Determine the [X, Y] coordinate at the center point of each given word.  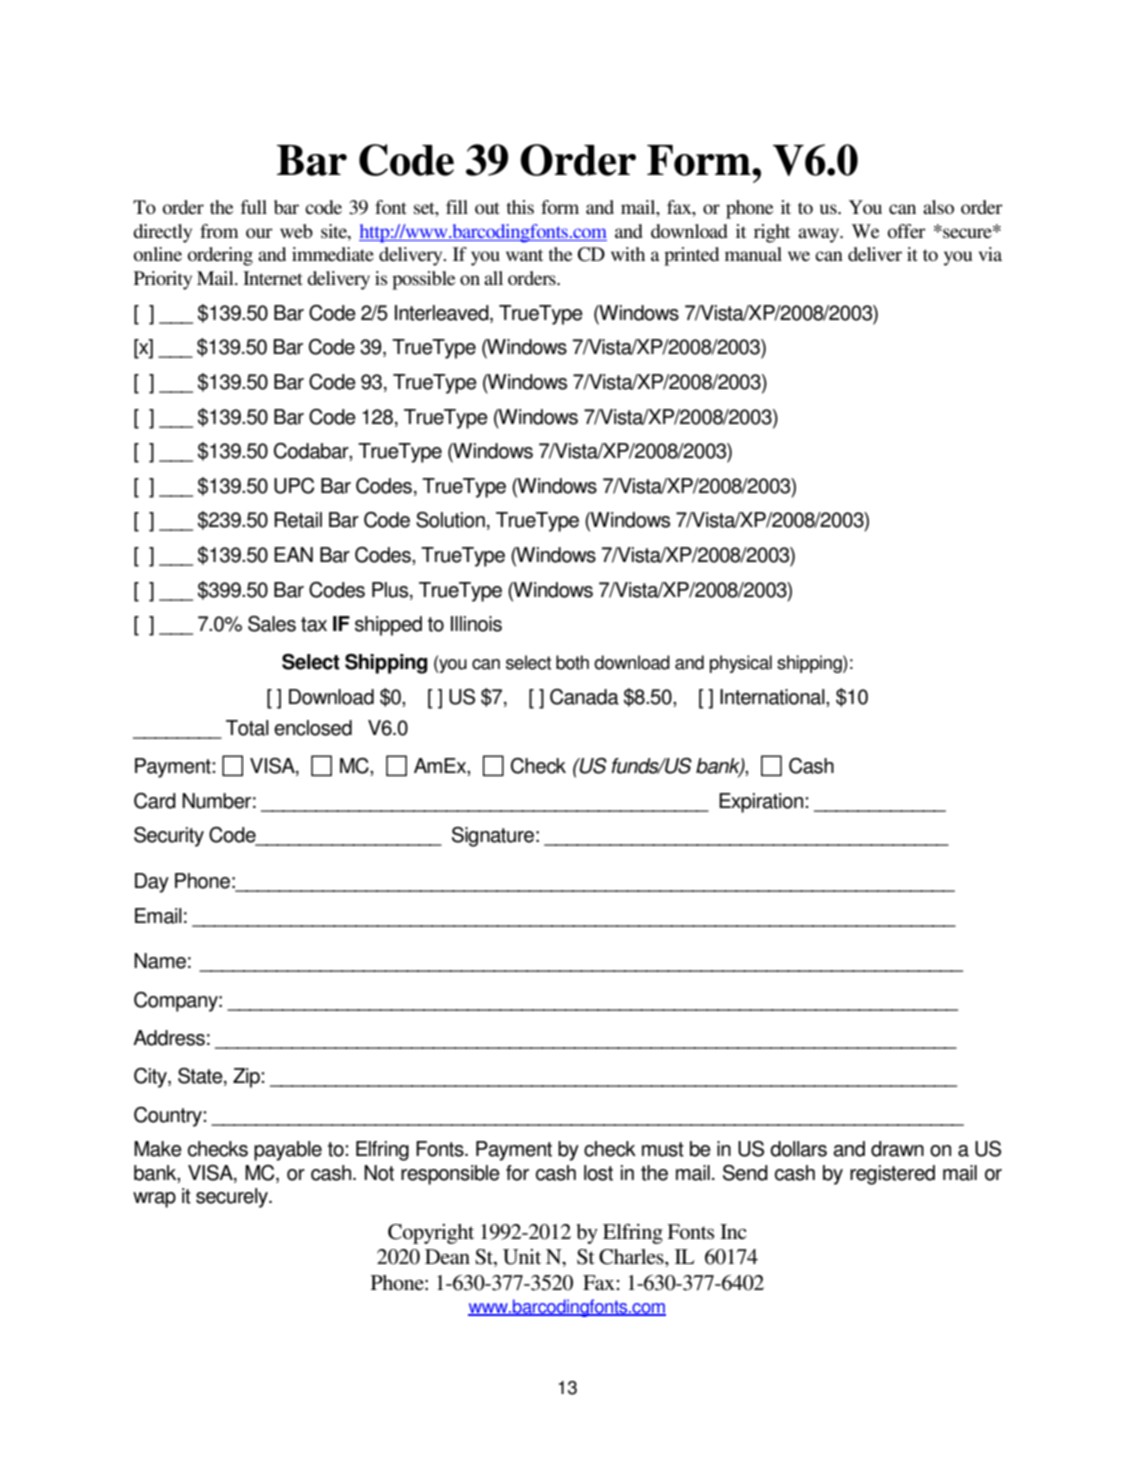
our [259, 233]
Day [152, 883]
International [773, 698]
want [524, 255]
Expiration [762, 803]
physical [741, 664]
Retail [298, 520]
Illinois [476, 624]
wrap [154, 1200]
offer [907, 231]
